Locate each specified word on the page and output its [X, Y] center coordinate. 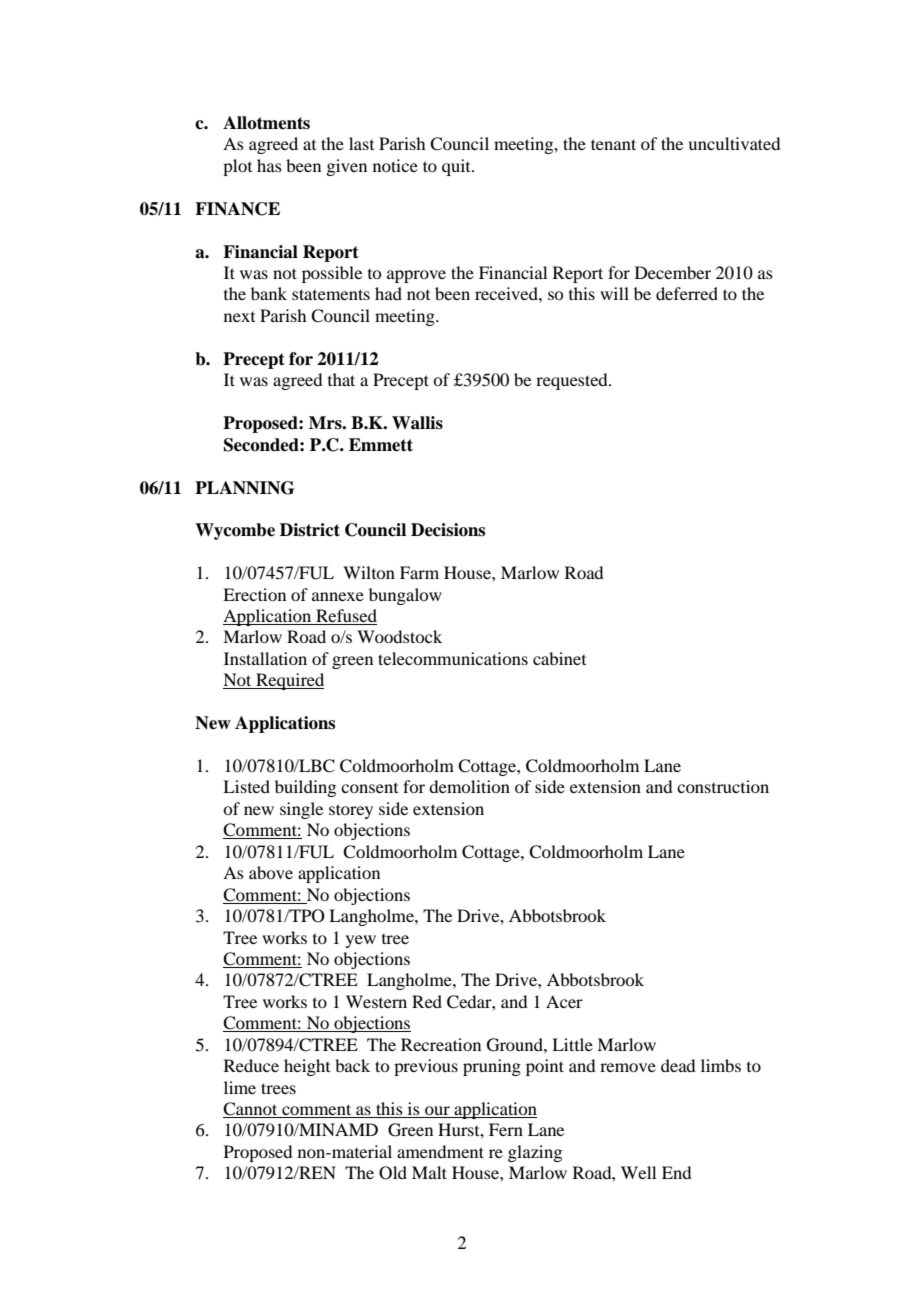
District [310, 530]
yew [361, 941]
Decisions [448, 530]
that [341, 379]
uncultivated [734, 143]
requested [573, 381]
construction [723, 786]
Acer [564, 1001]
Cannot [251, 1110]
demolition [469, 786]
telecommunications [453, 658]
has [269, 165]
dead [678, 1065]
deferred [687, 293]
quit [457, 167]
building [305, 788]
